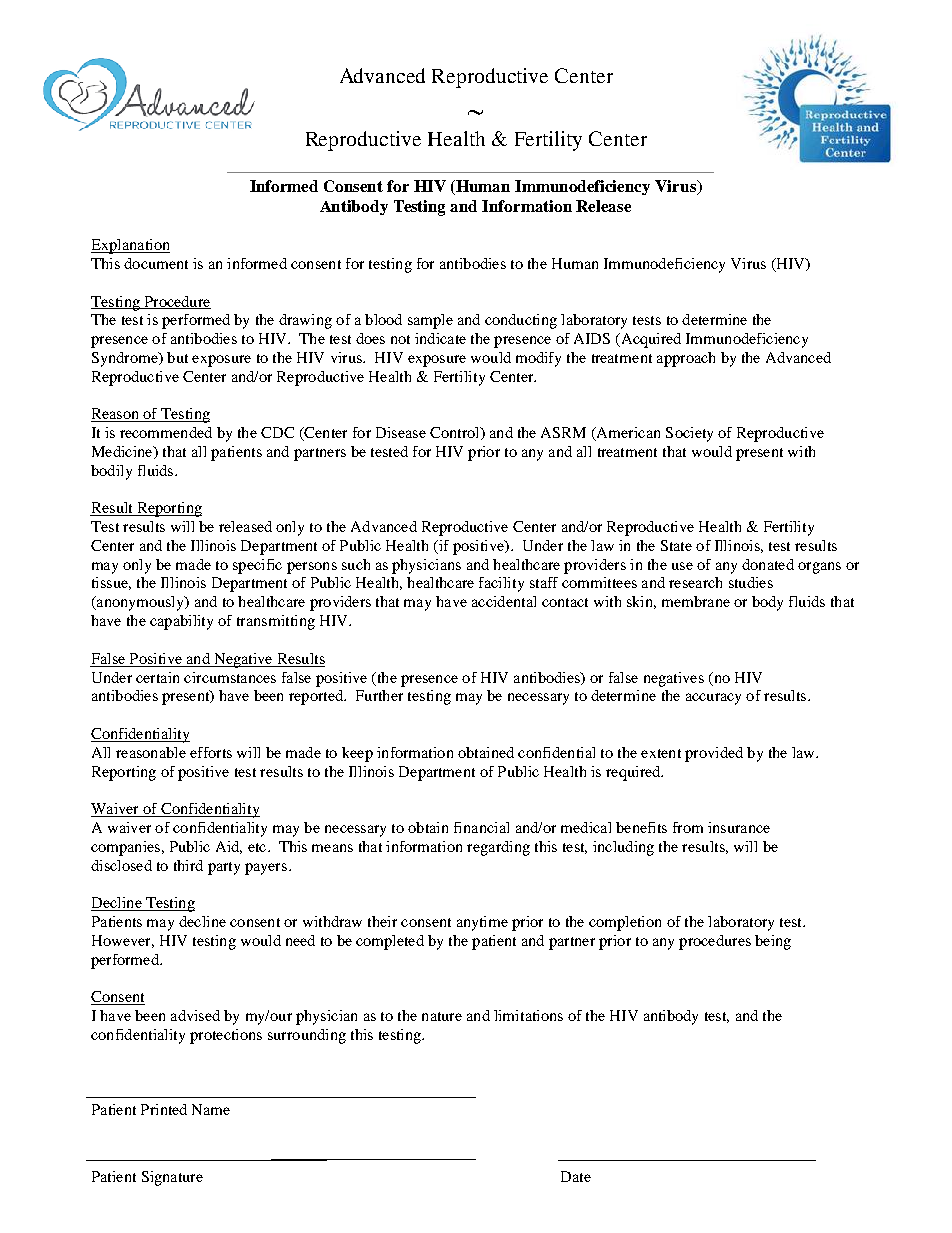 Image resolution: width=952 pixels, height=1233 pixels. I want to click on Control, so click(456, 433).
